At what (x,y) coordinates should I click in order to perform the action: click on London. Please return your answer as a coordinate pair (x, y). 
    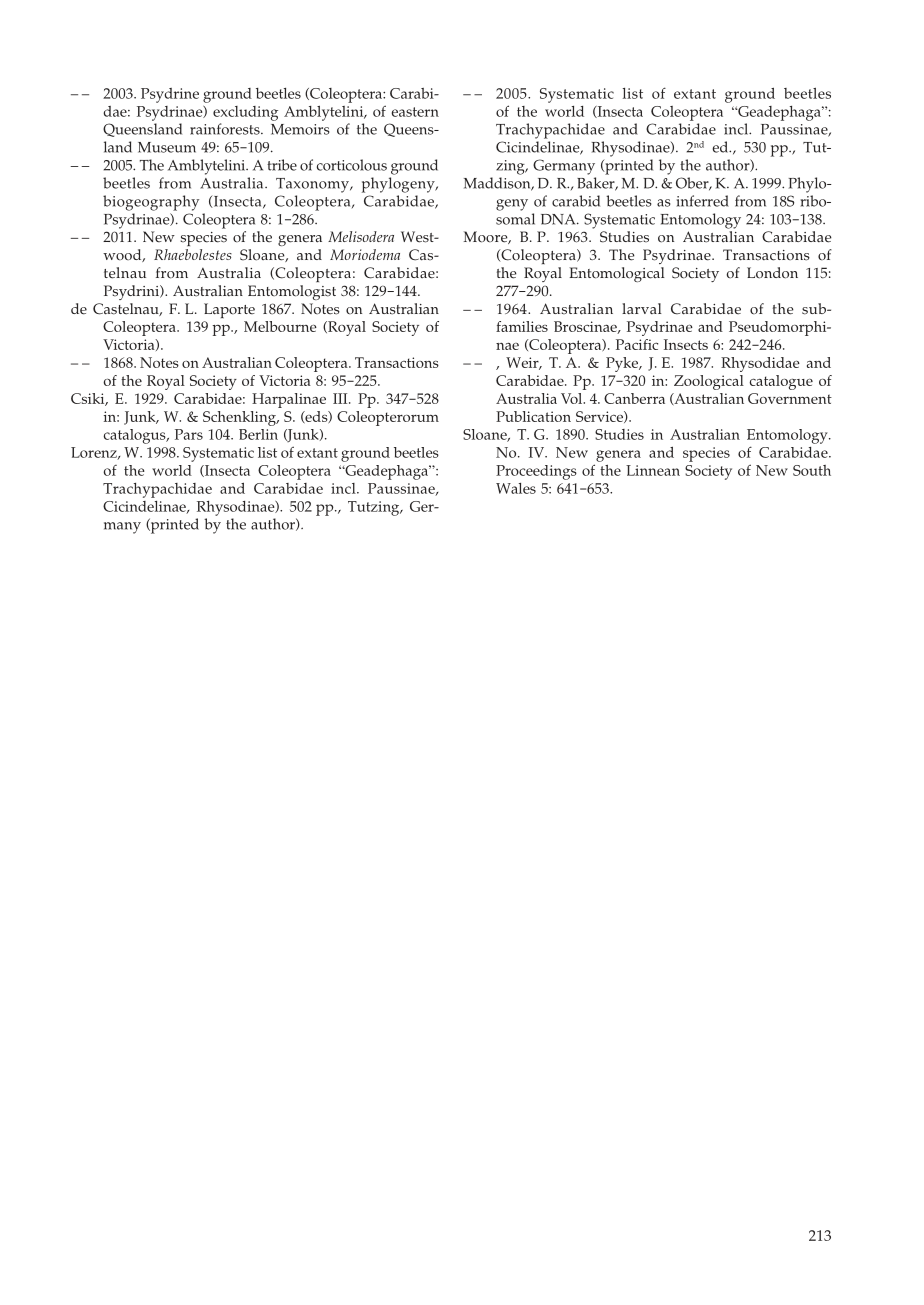
    Looking at the image, I should click on (772, 273).
